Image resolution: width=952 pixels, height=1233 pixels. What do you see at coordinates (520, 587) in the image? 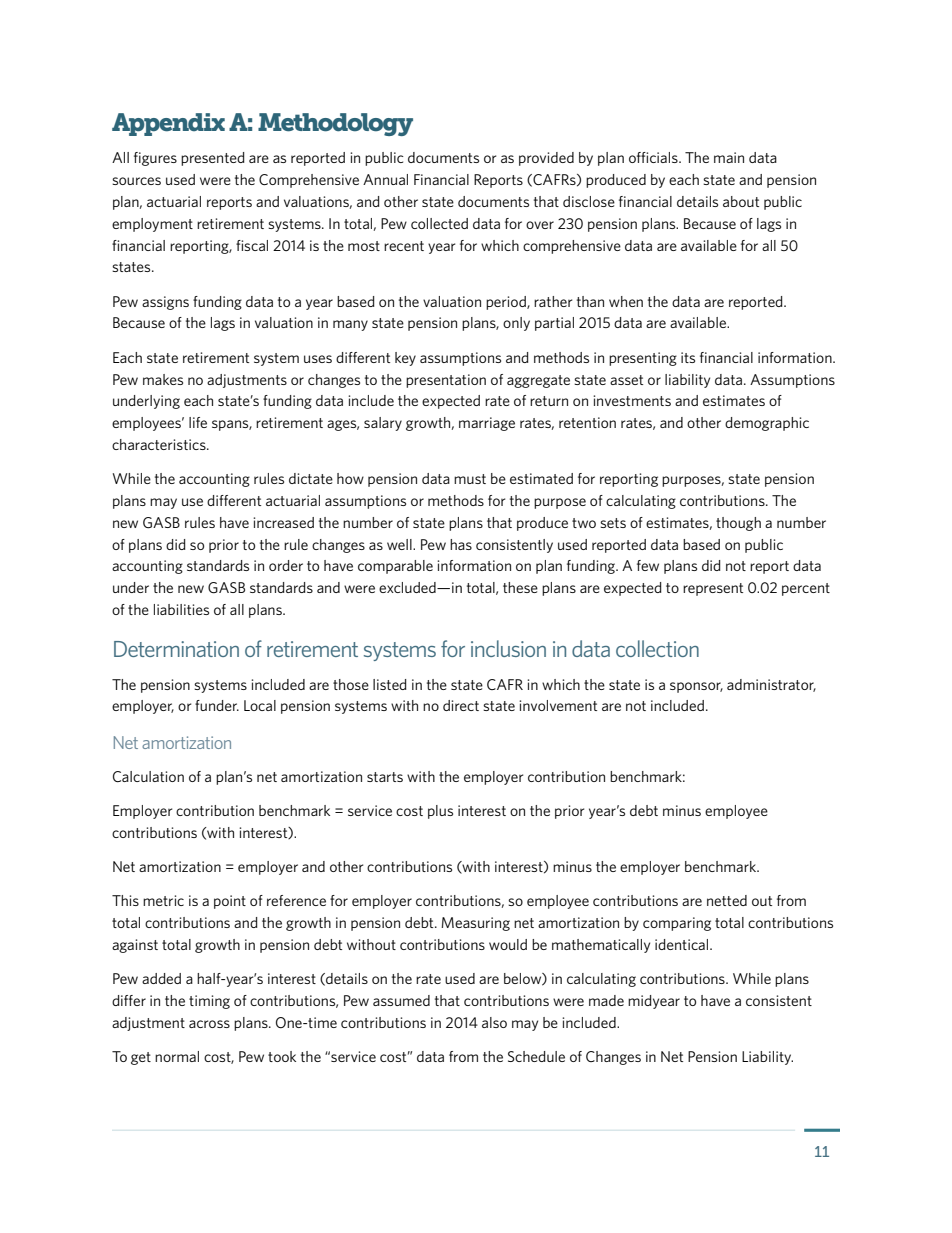
I see `these` at bounding box center [520, 587].
